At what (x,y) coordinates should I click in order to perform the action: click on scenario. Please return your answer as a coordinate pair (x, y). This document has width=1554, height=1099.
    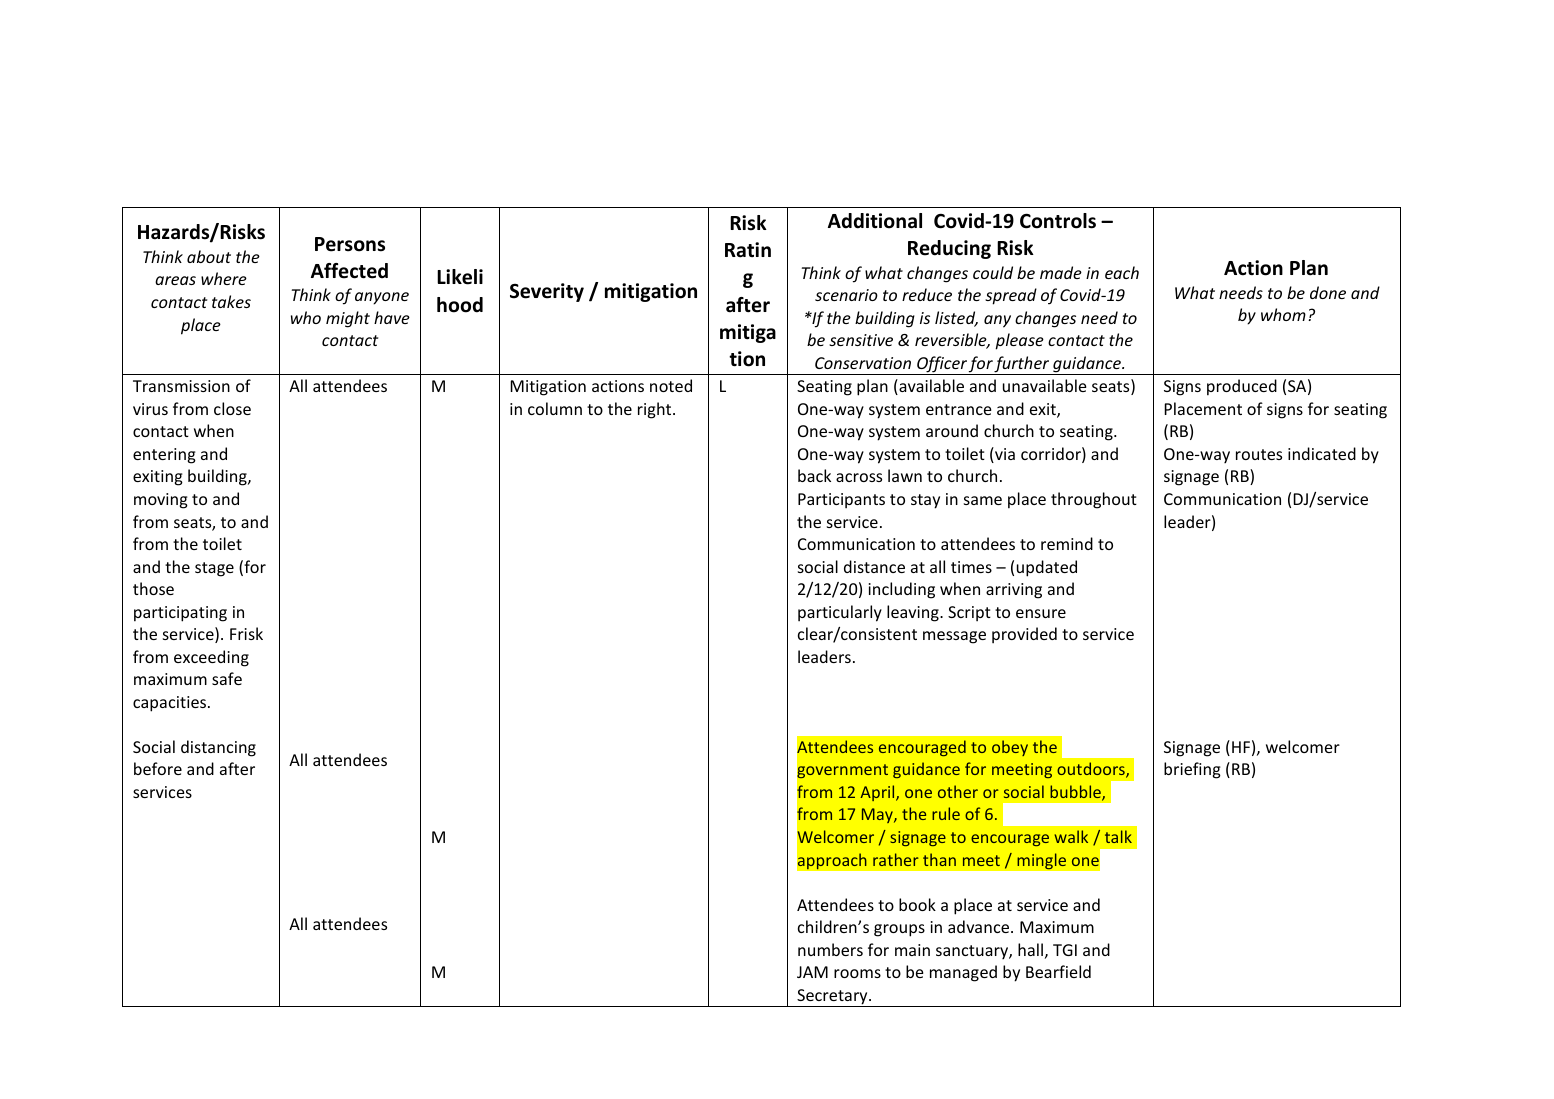
    Looking at the image, I should click on (846, 295).
